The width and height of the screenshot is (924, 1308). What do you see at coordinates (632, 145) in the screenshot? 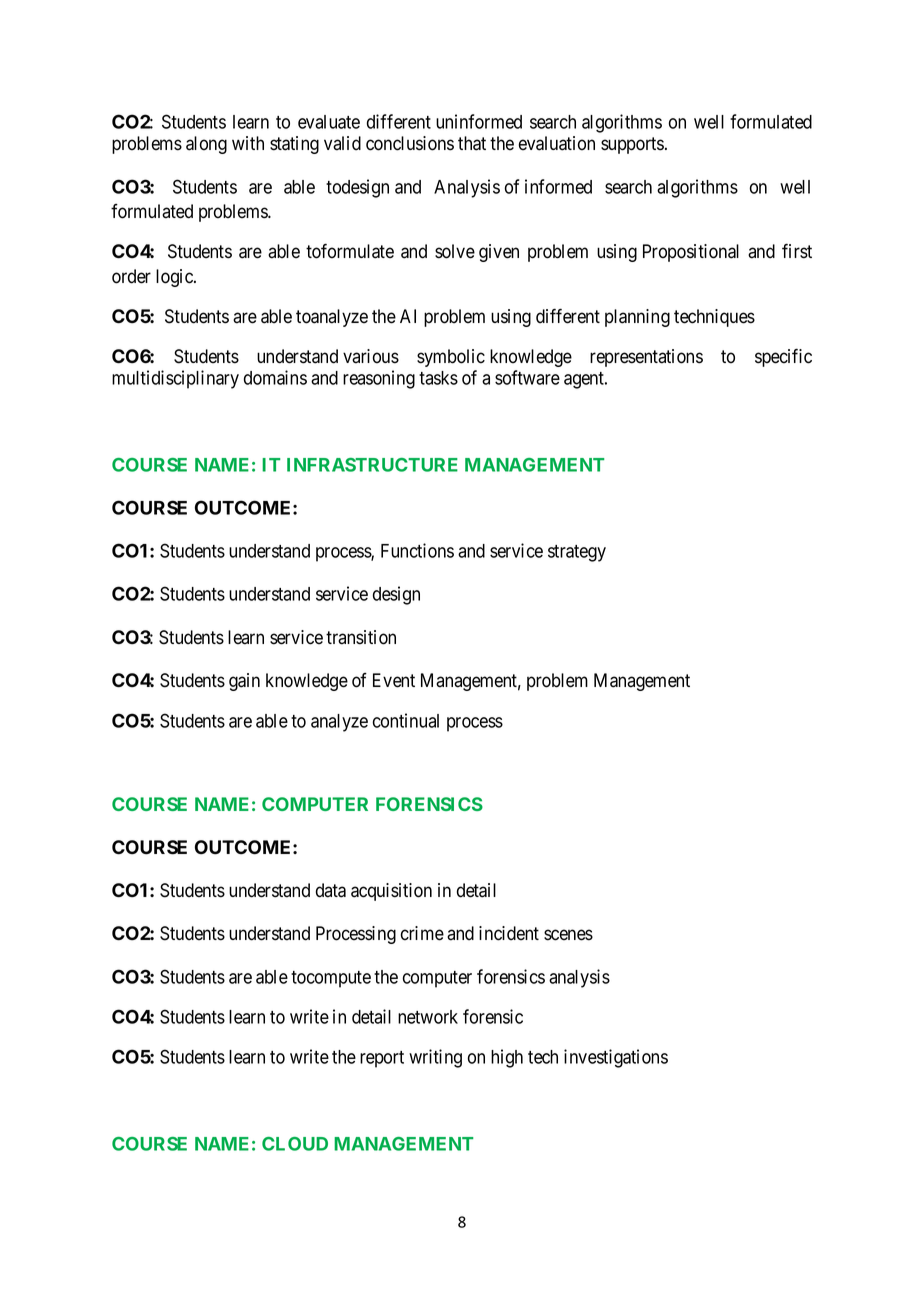
I see `supports` at bounding box center [632, 145].
